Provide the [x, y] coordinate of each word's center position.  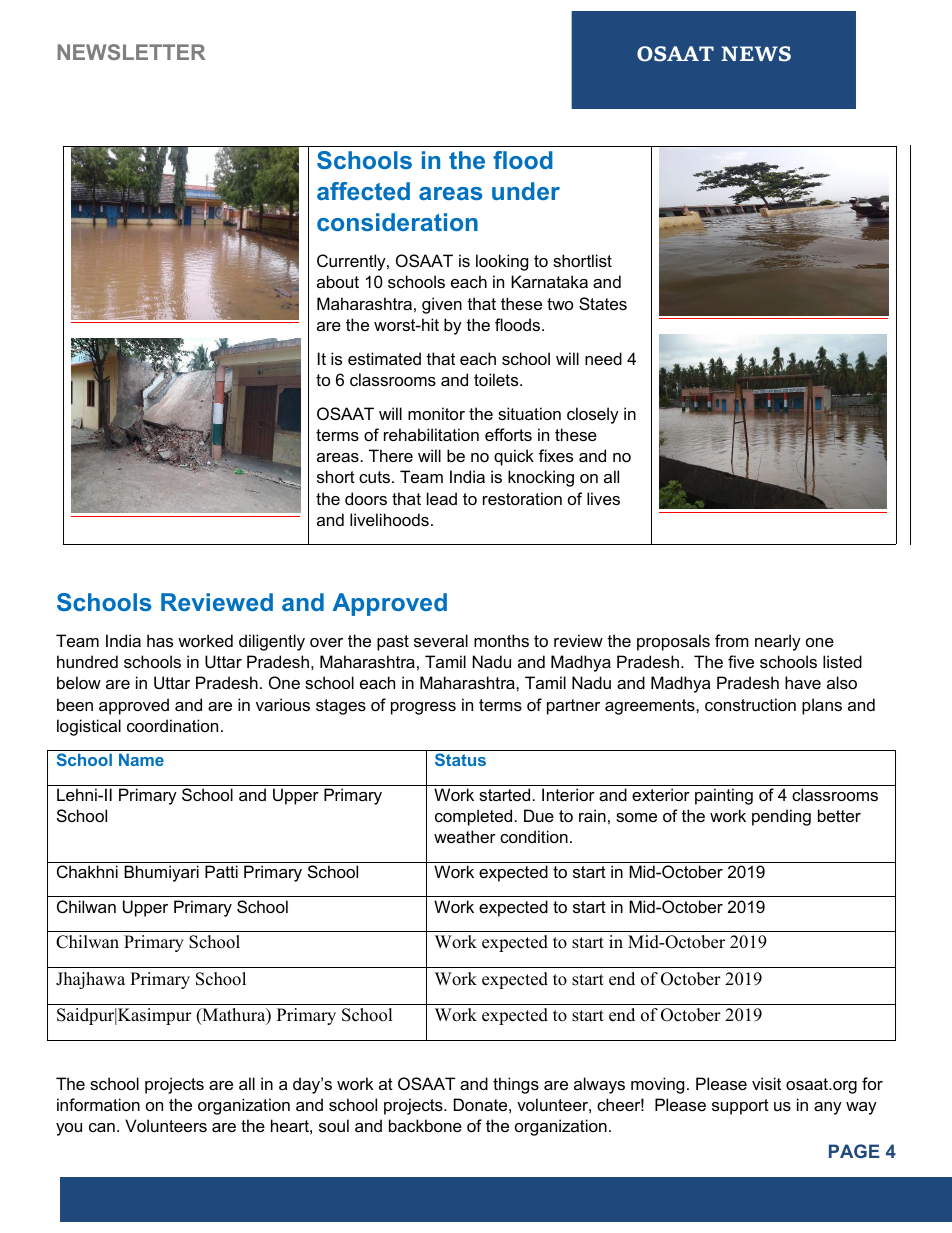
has [160, 640]
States [603, 303]
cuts [374, 477]
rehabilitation [431, 434]
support [740, 1107]
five [741, 661]
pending [781, 817]
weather [465, 836]
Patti [221, 871]
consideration [397, 222]
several [441, 640]
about [338, 281]
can [102, 1127]
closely [593, 415]
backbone [425, 1125]
